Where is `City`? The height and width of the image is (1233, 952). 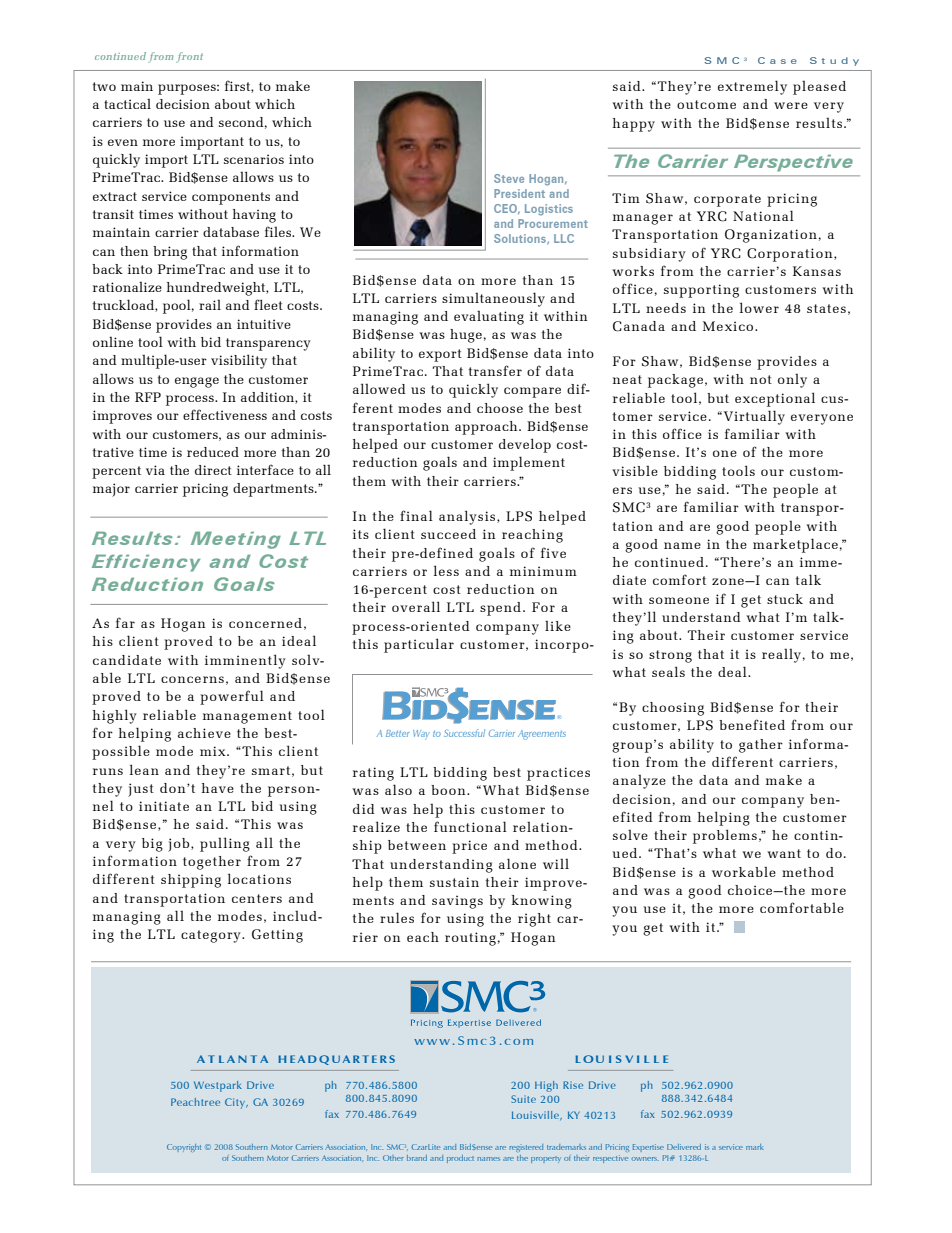 City is located at coordinates (236, 1103).
